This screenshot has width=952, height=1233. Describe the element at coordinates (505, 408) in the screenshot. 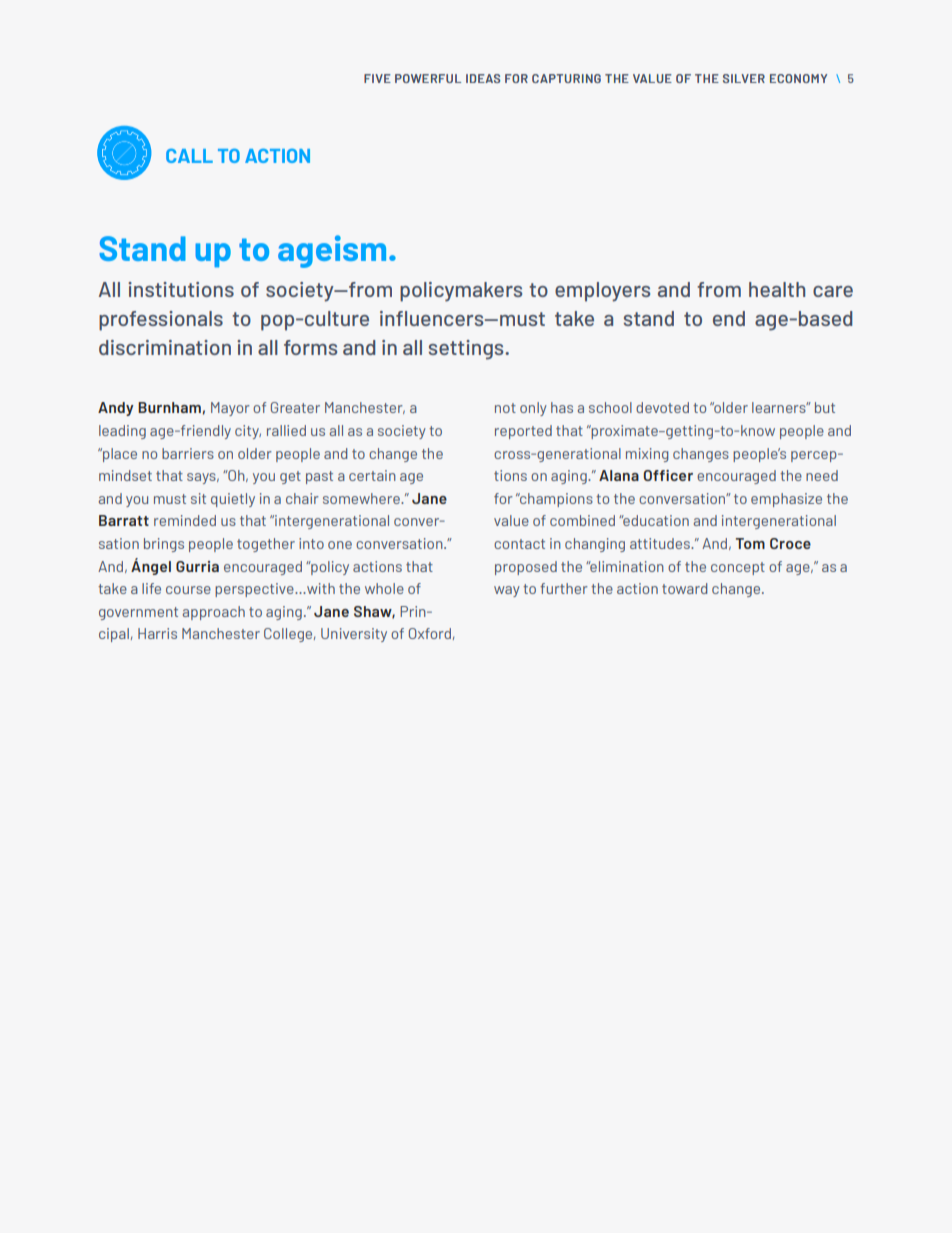

I see `not` at that location.
